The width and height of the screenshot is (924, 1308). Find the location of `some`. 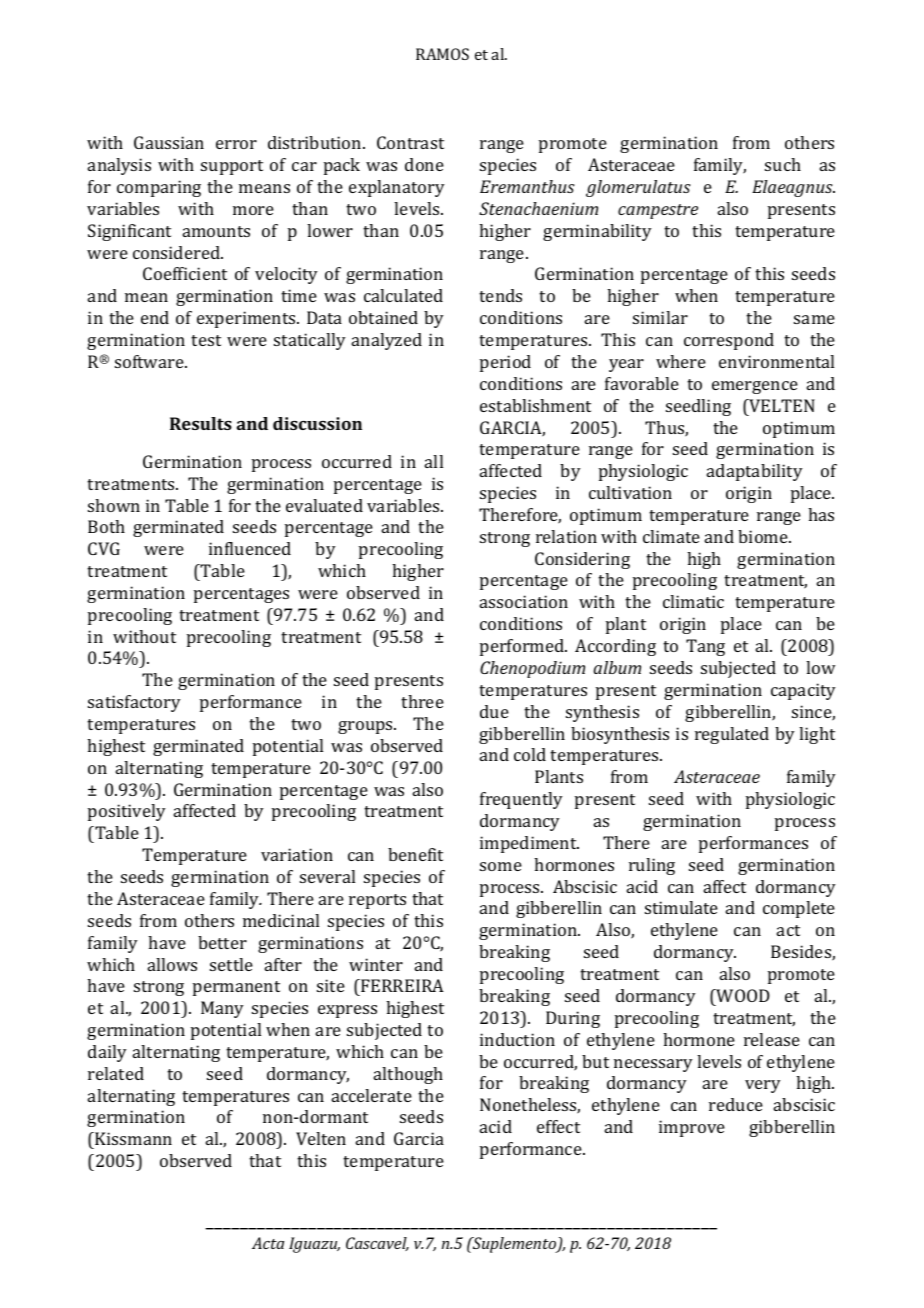

some is located at coordinates (501, 866).
